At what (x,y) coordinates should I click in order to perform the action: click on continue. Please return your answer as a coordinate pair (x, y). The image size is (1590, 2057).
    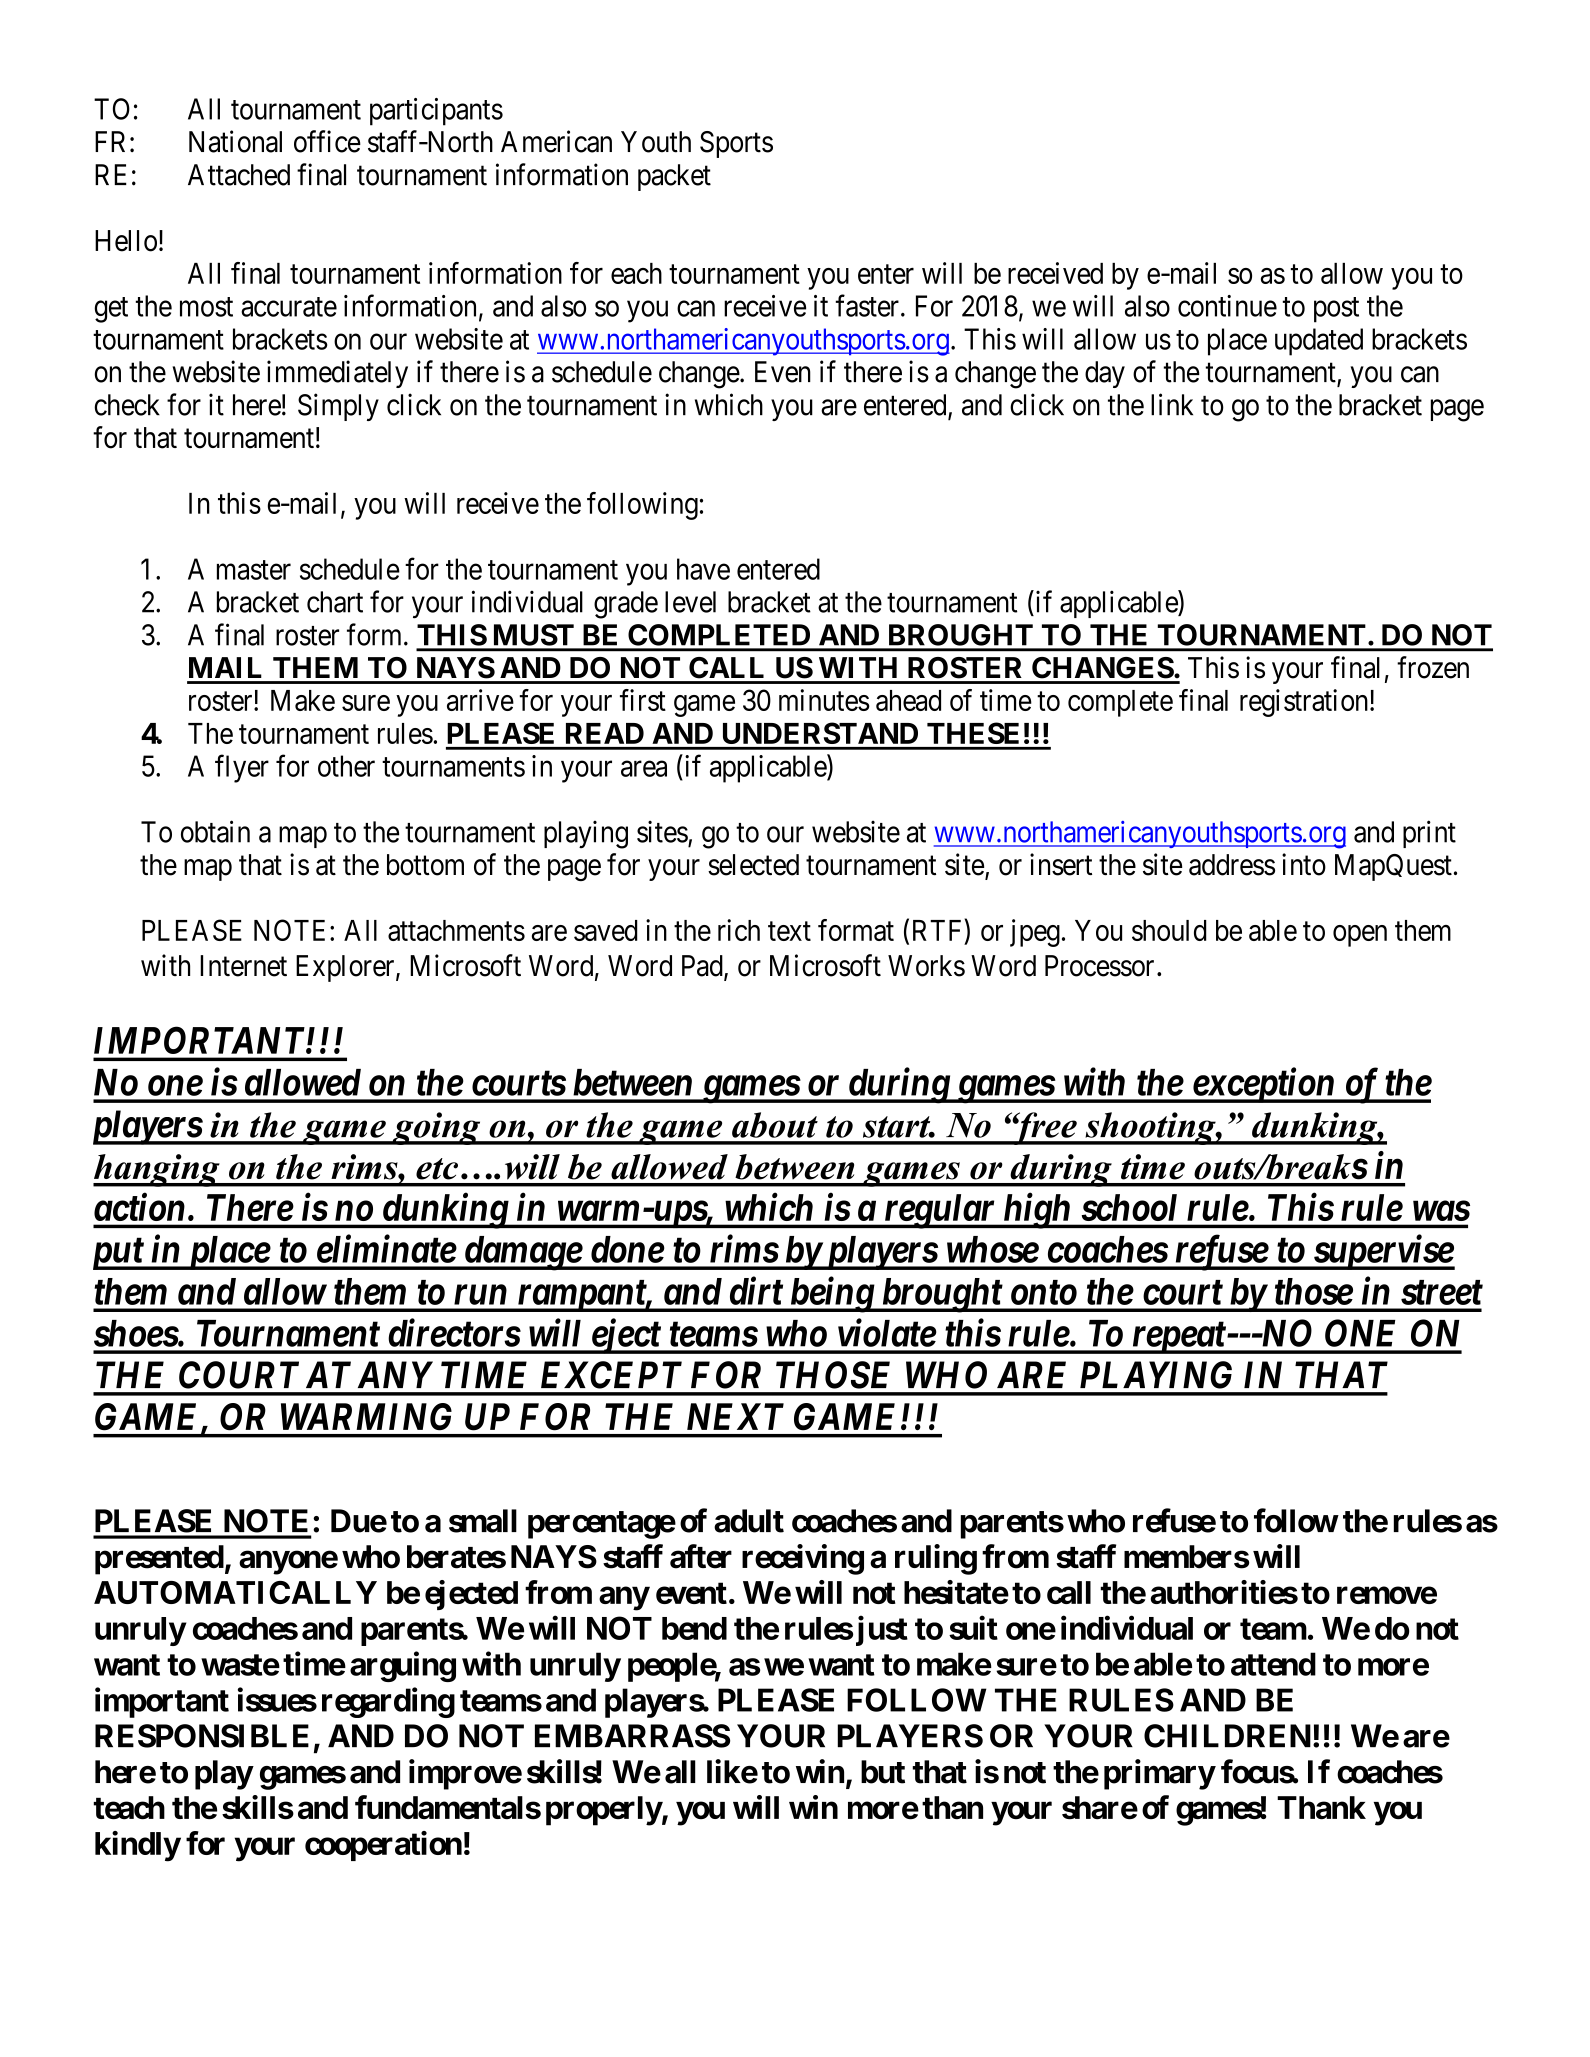
    Looking at the image, I should click on (1227, 306).
